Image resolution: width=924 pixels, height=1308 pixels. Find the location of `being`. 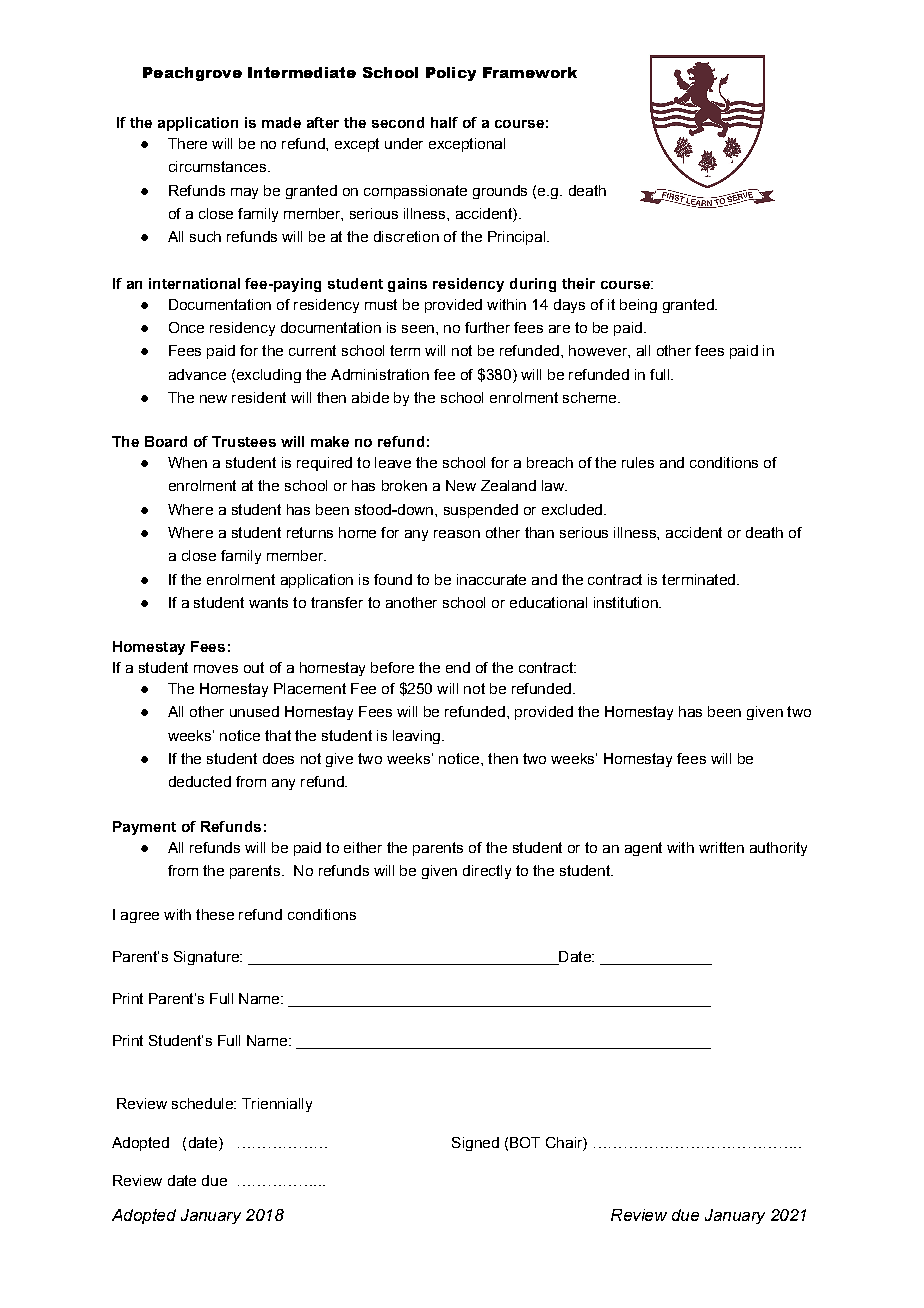

being is located at coordinates (638, 306).
